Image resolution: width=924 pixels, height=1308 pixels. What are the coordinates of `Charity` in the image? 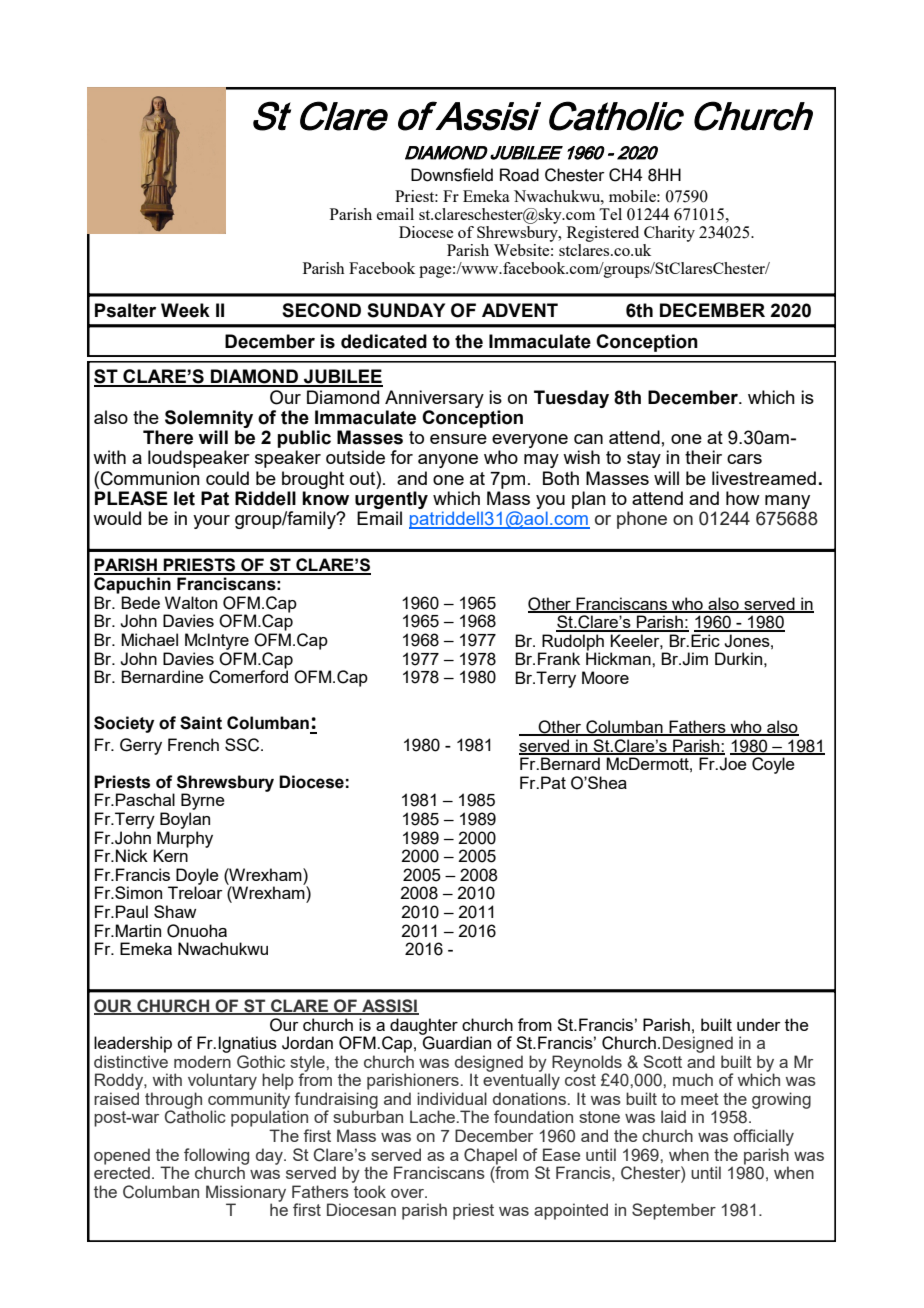 It's located at (669, 234).
